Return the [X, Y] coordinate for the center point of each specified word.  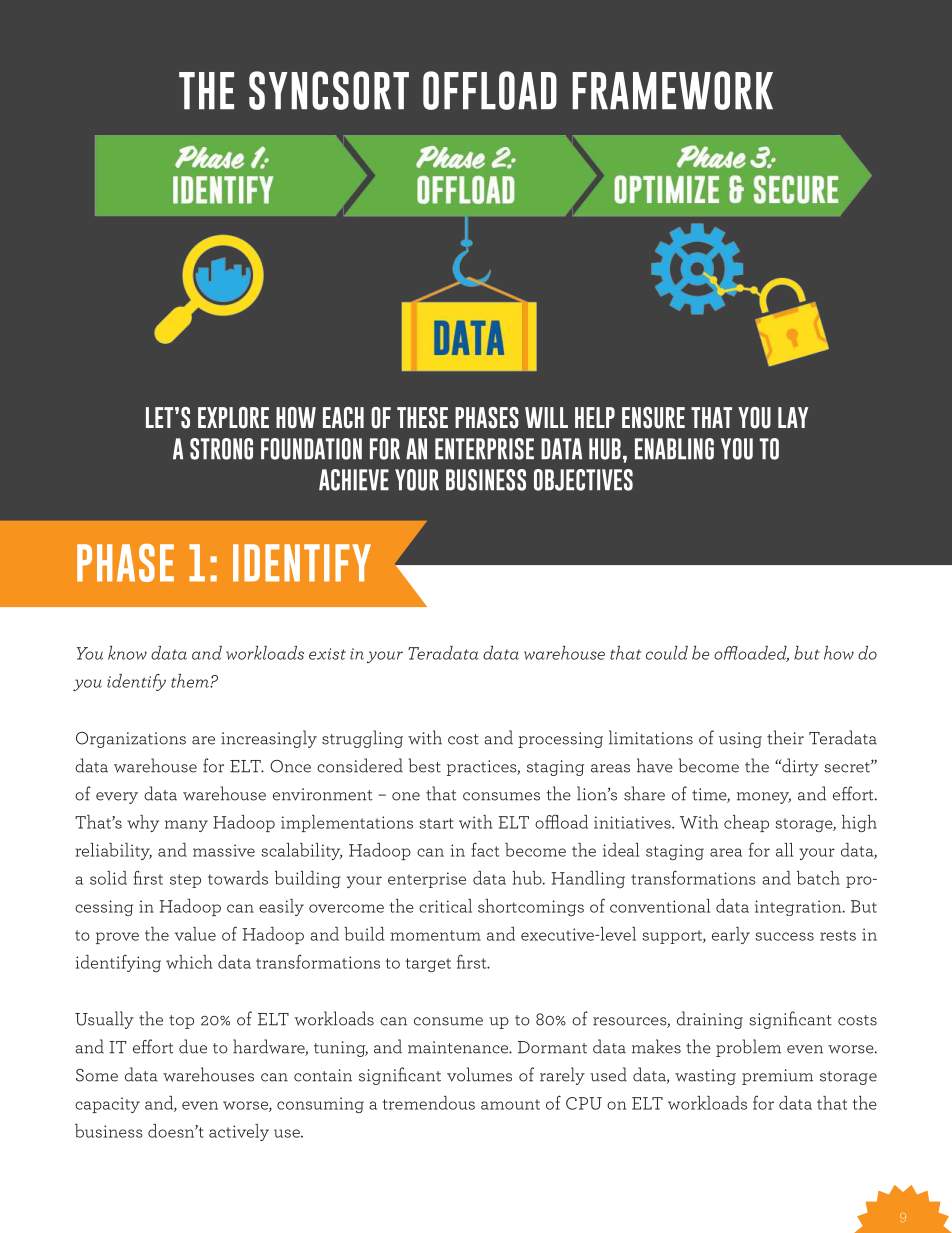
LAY [793, 417]
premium [777, 1077]
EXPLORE [233, 418]
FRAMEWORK [672, 90]
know [127, 653]
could [667, 653]
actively [239, 1132]
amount [510, 1104]
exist [327, 654]
